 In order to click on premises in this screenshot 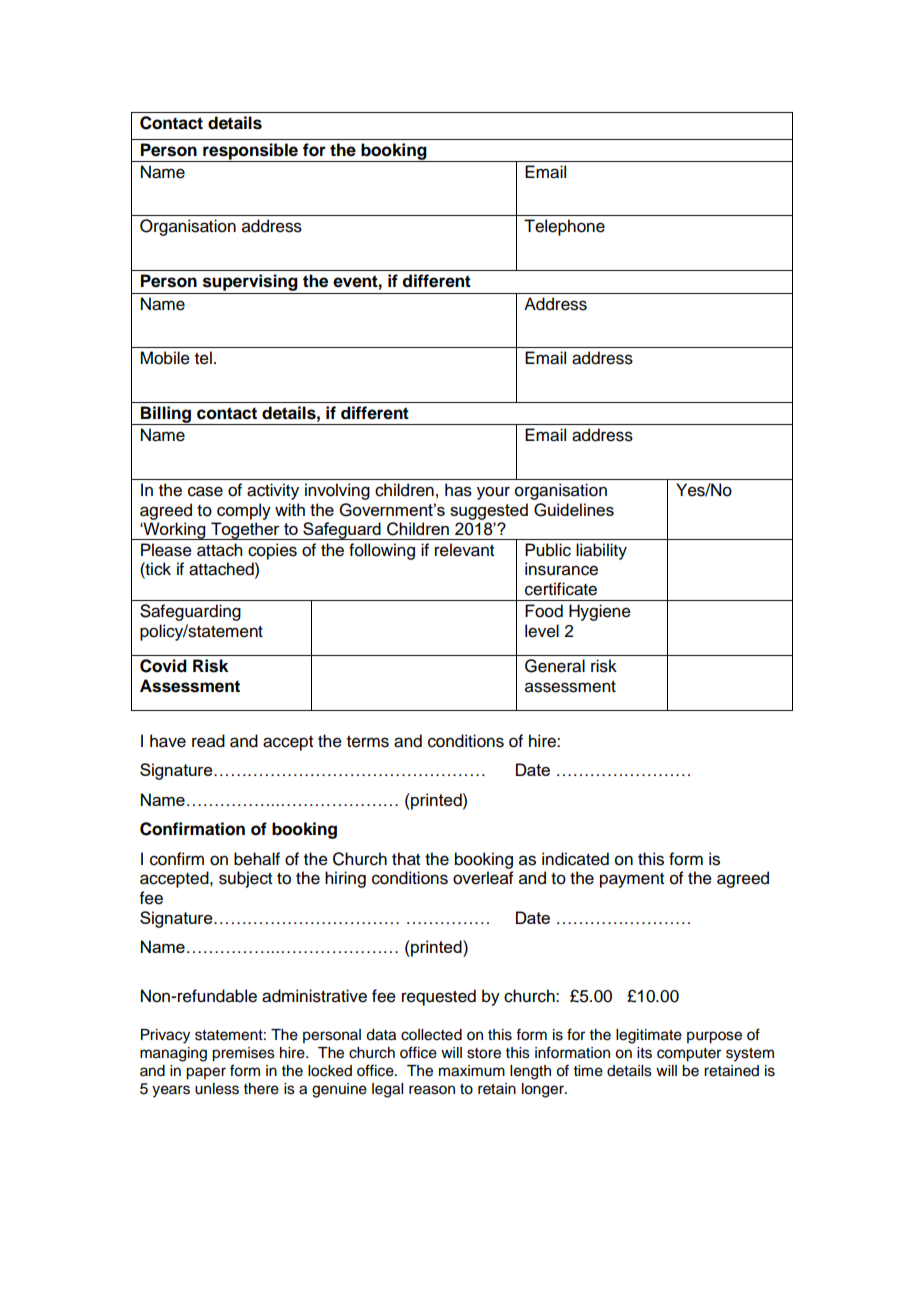, I will do `click(243, 1054)`.
